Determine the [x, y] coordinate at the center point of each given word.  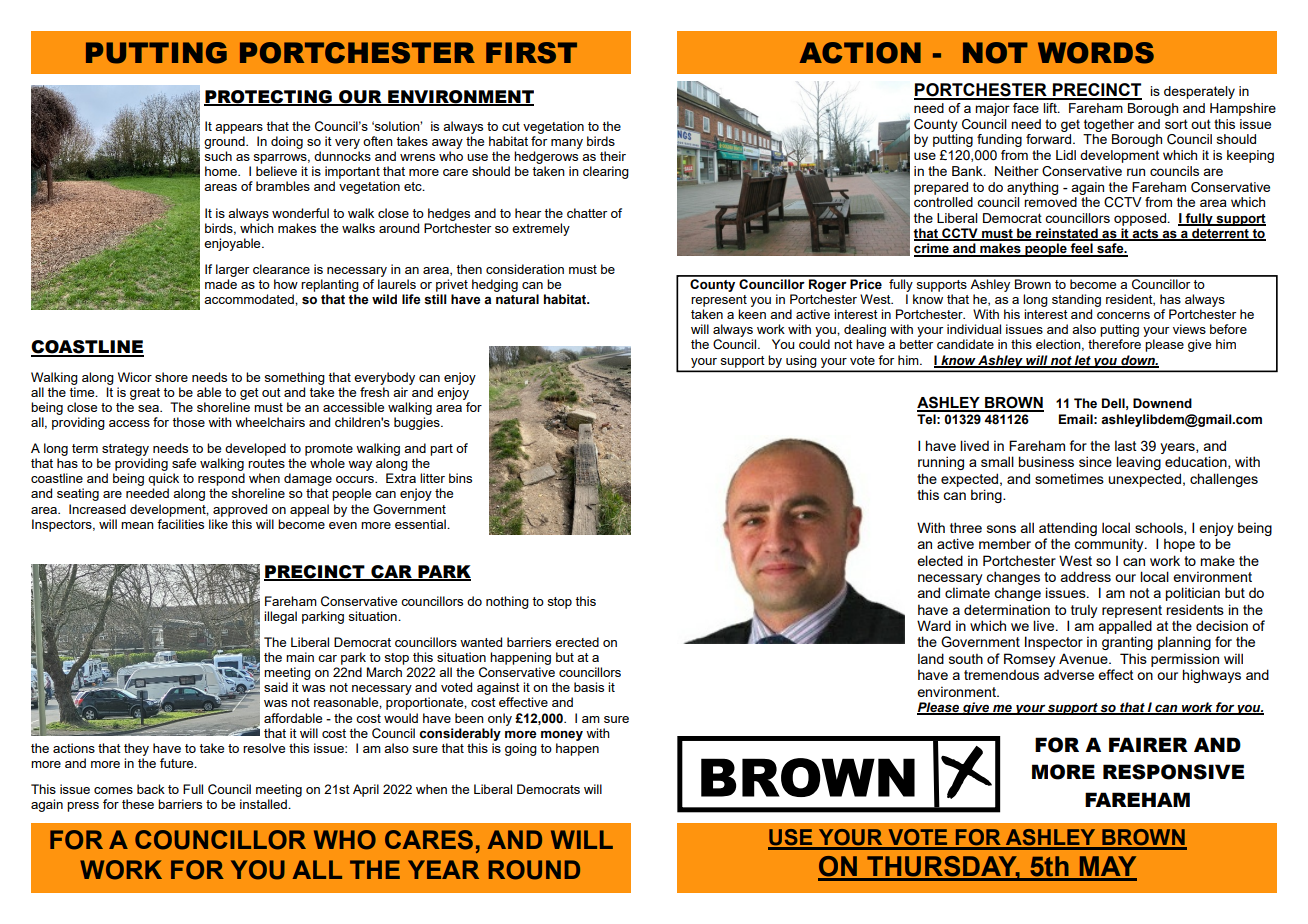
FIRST [531, 53]
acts [1145, 235]
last [1126, 445]
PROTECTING [269, 97]
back [151, 789]
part [441, 450]
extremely [541, 229]
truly [1084, 611]
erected [577, 642]
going [521, 749]
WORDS [1096, 53]
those [188, 422]
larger [232, 270]
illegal [280, 617]
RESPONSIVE [1173, 772]
